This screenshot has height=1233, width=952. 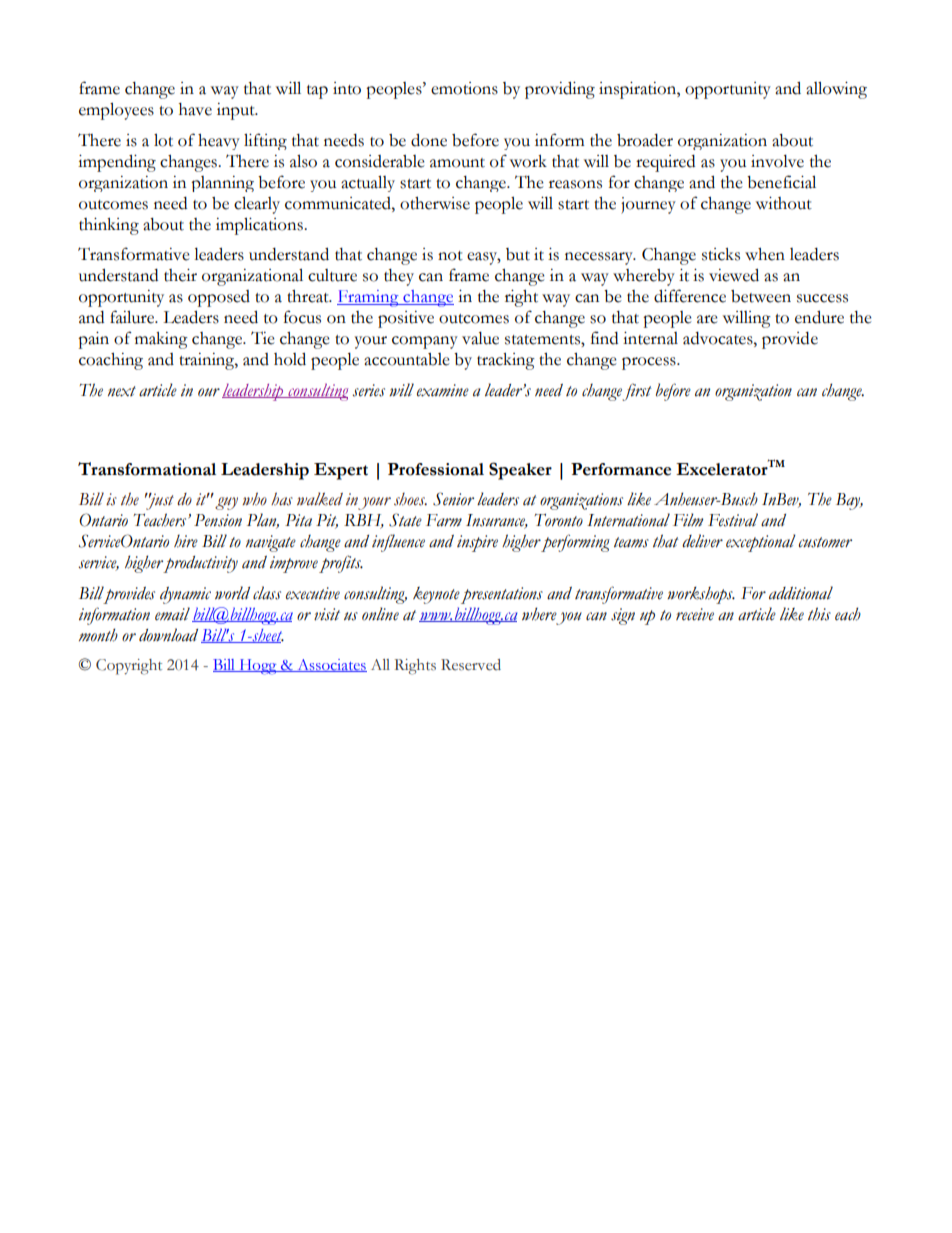 I want to click on Reserved, so click(x=471, y=665).
